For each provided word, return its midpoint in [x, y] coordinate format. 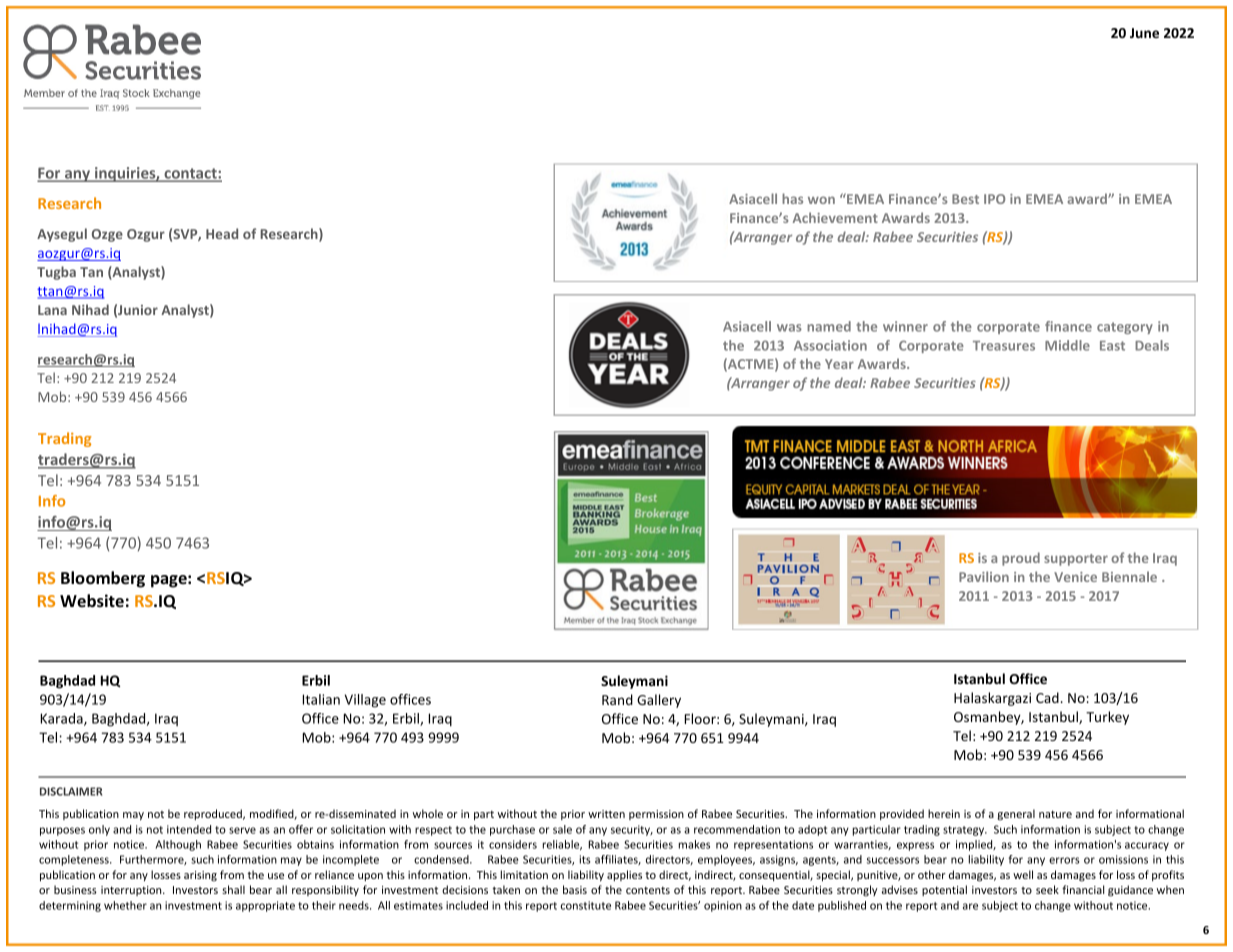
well [1023, 874]
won [821, 200]
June [1144, 33]
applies [624, 875]
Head [222, 233]
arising [200, 876]
